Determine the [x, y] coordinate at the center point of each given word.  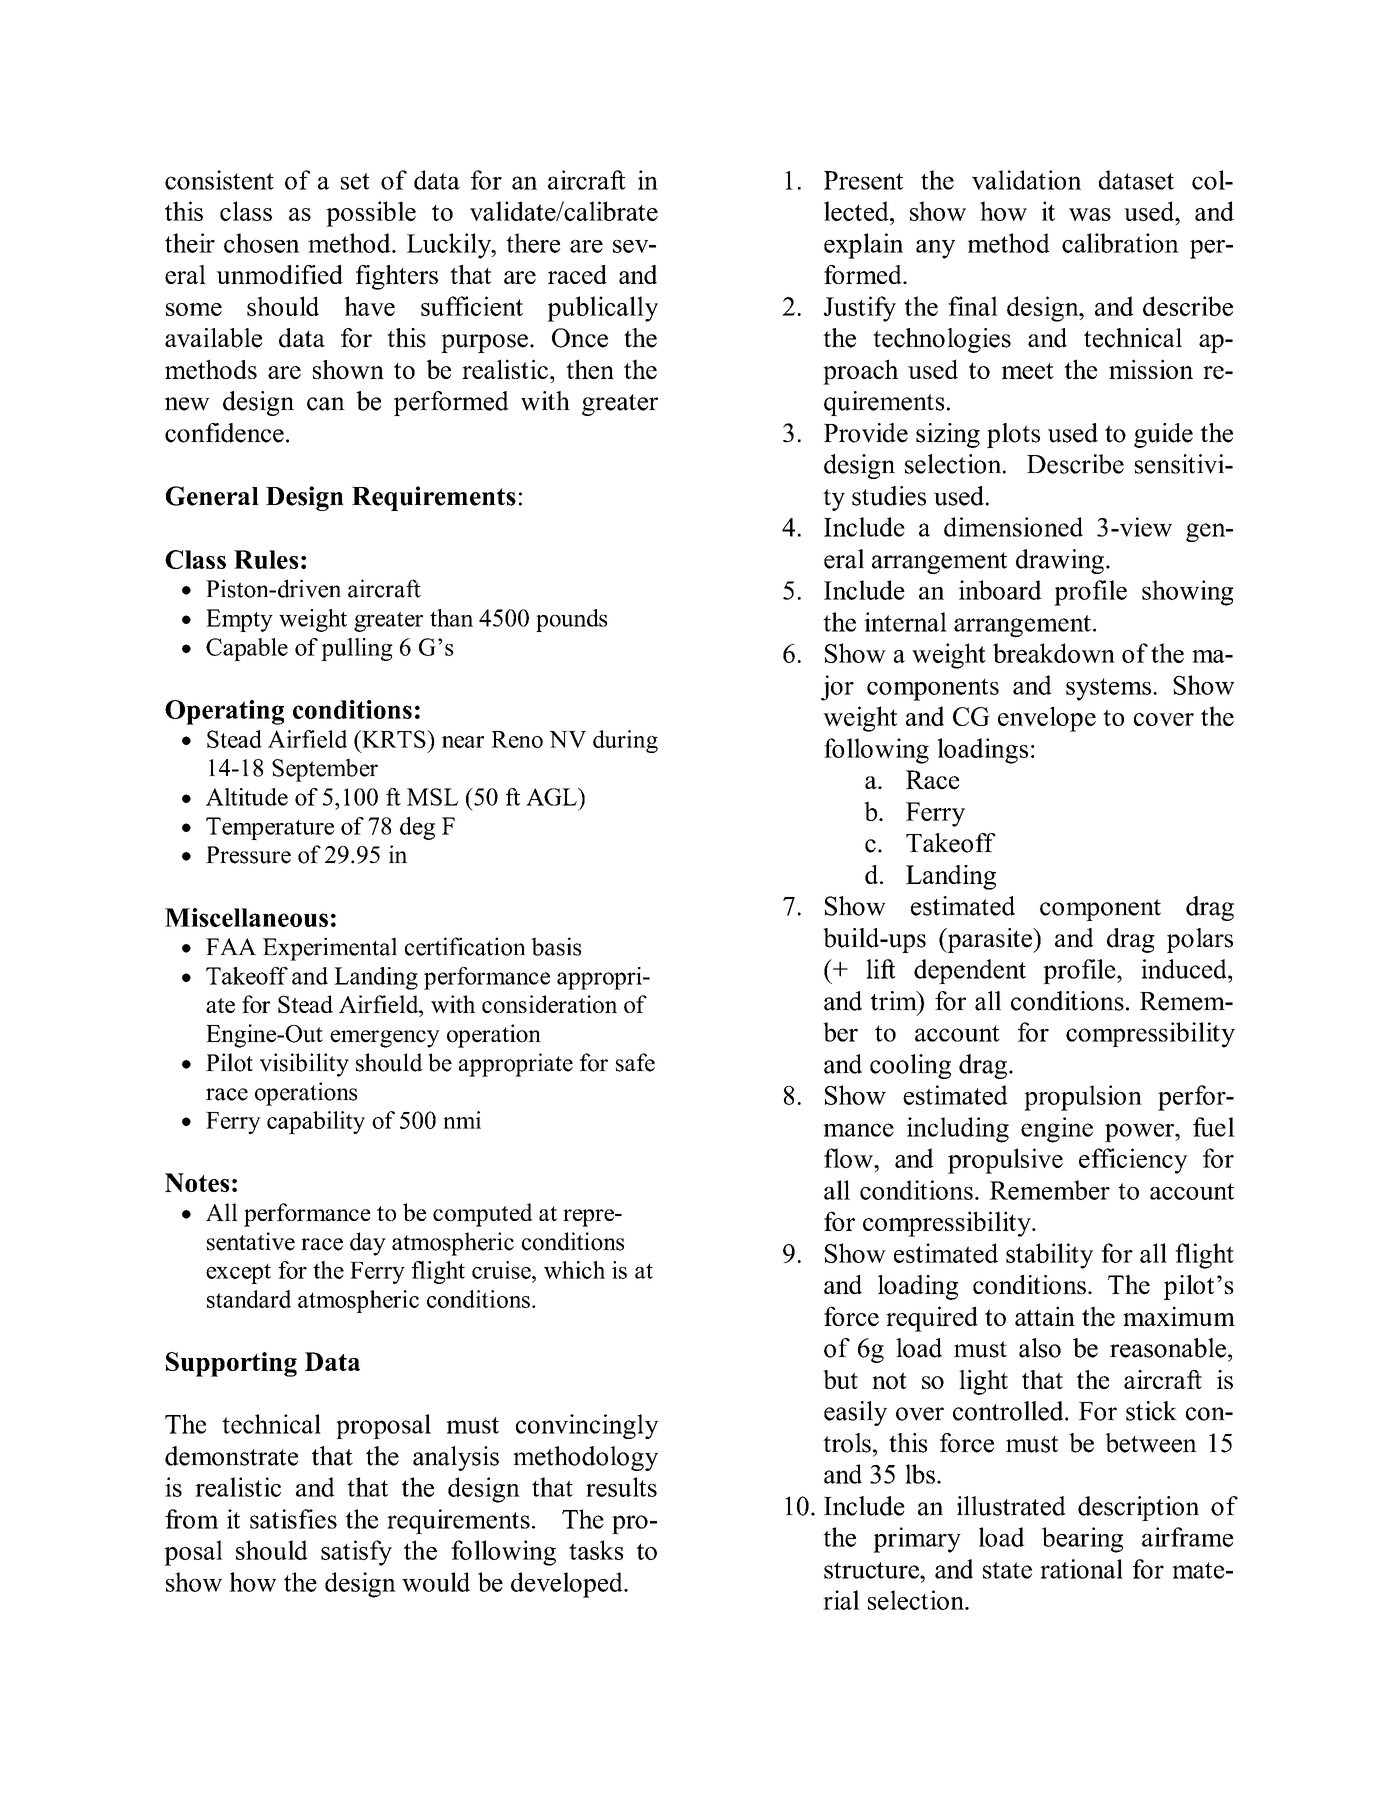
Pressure [248, 855]
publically [602, 309]
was [1090, 214]
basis [556, 946]
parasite [990, 940]
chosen [262, 243]
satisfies [293, 1519]
